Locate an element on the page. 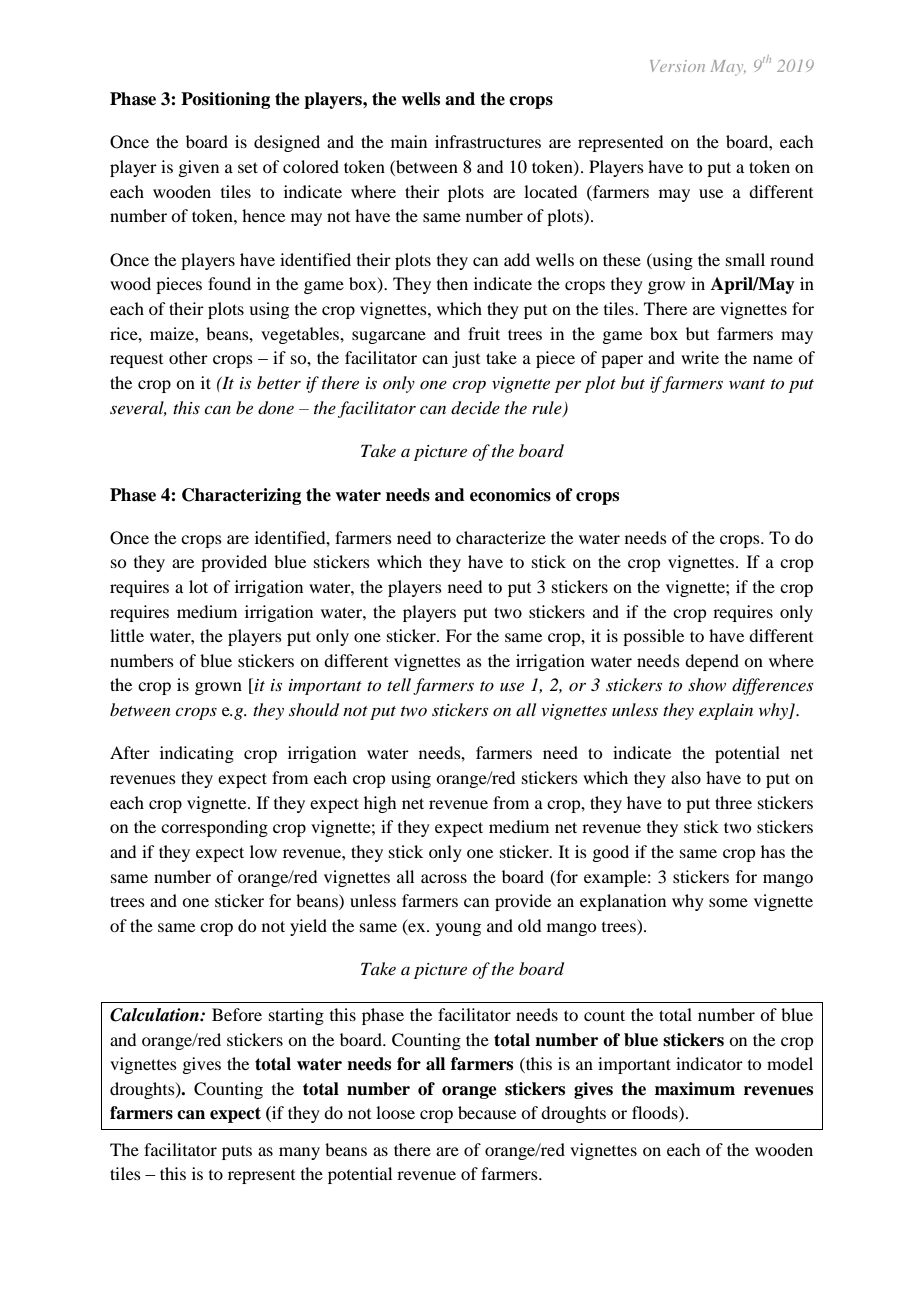 The width and height of the page is (924, 1308). write is located at coordinates (700, 357).
